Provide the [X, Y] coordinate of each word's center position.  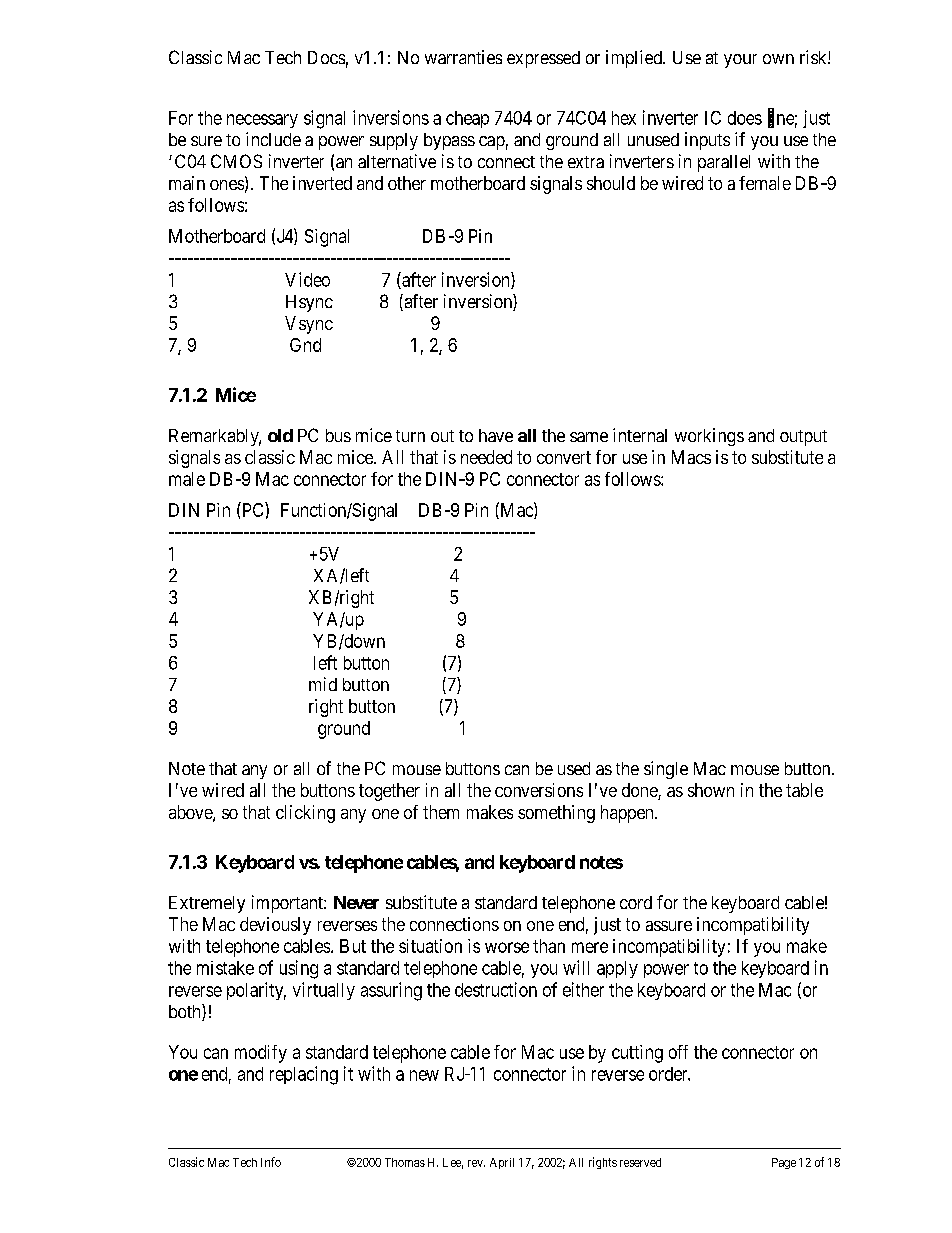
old [280, 435]
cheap [467, 119]
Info [271, 1162]
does [745, 118]
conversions [539, 790]
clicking [305, 814]
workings [709, 437]
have [496, 435]
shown [711, 790]
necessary [262, 121]
